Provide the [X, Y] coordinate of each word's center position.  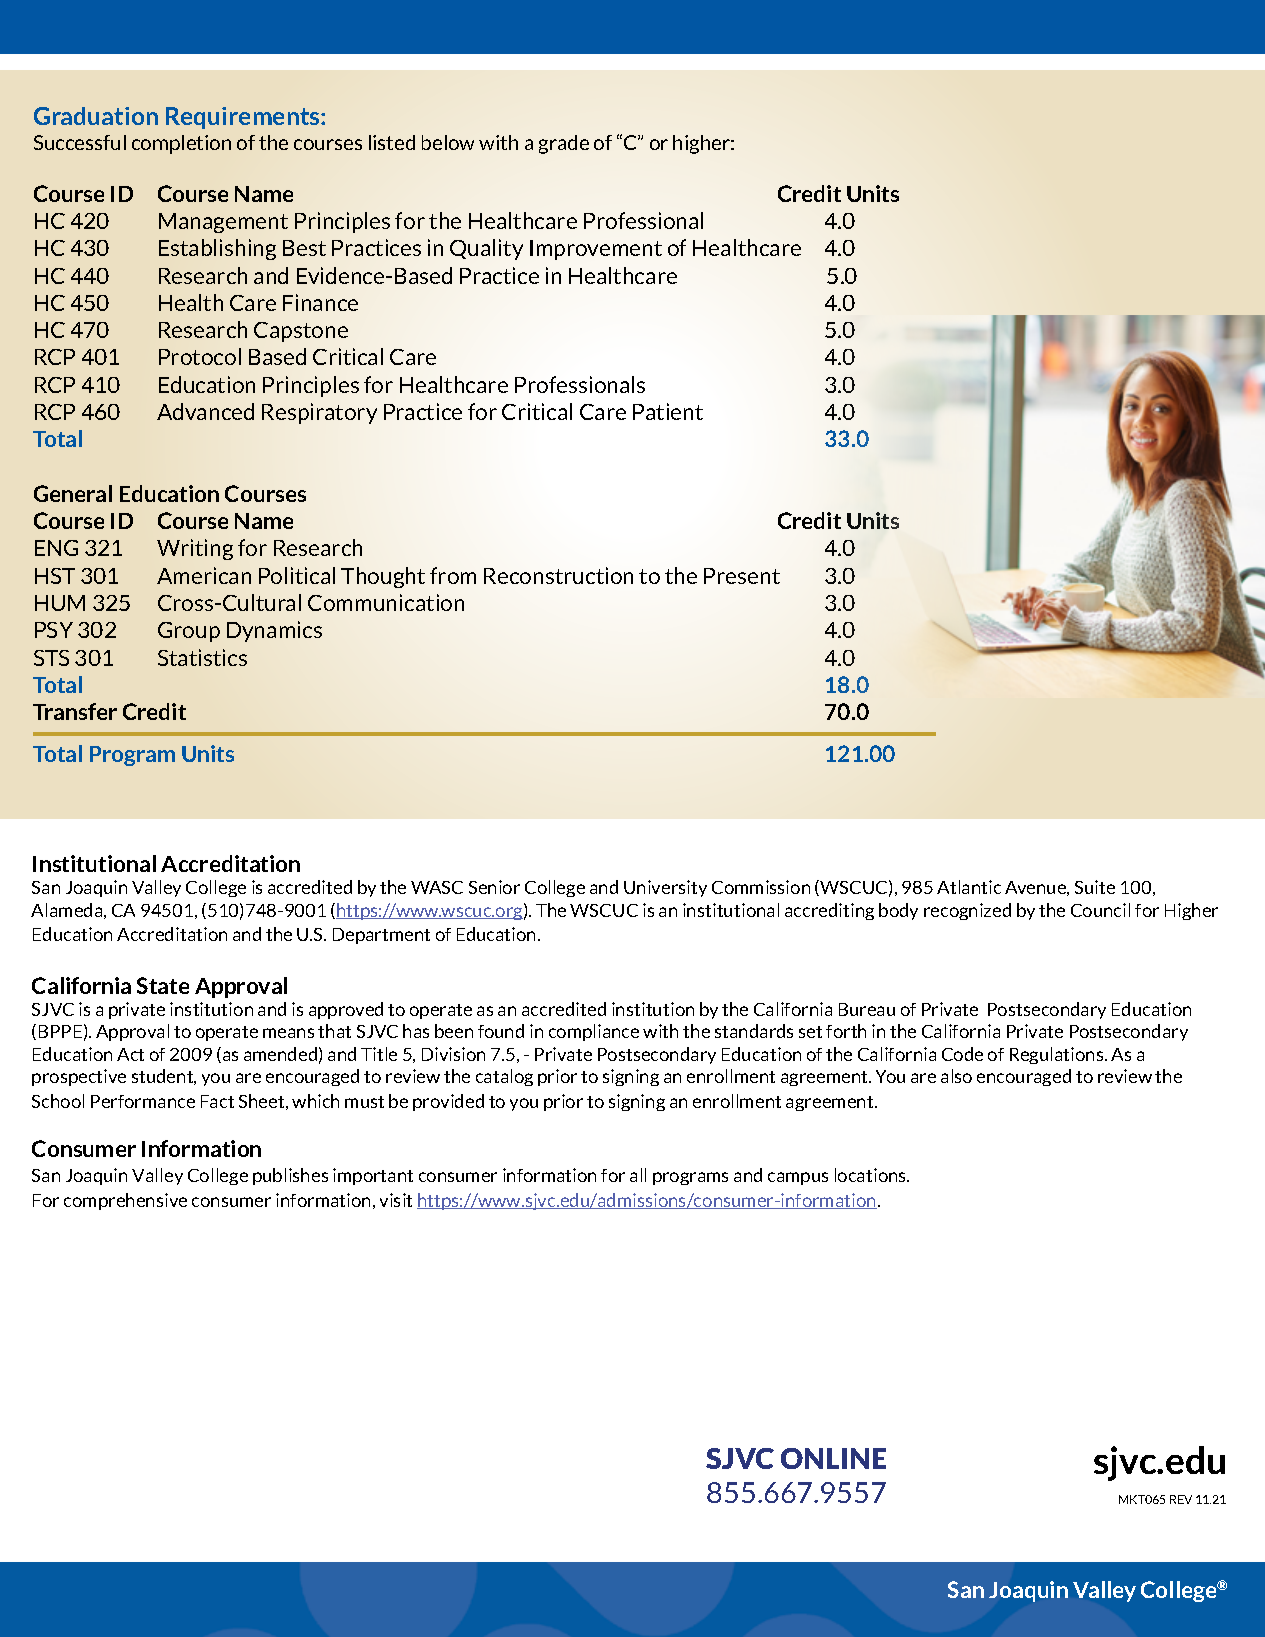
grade [564, 144]
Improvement [596, 250]
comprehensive [125, 1201]
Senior [494, 887]
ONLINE [833, 1458]
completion [181, 144]
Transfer [75, 711]
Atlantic [969, 887]
